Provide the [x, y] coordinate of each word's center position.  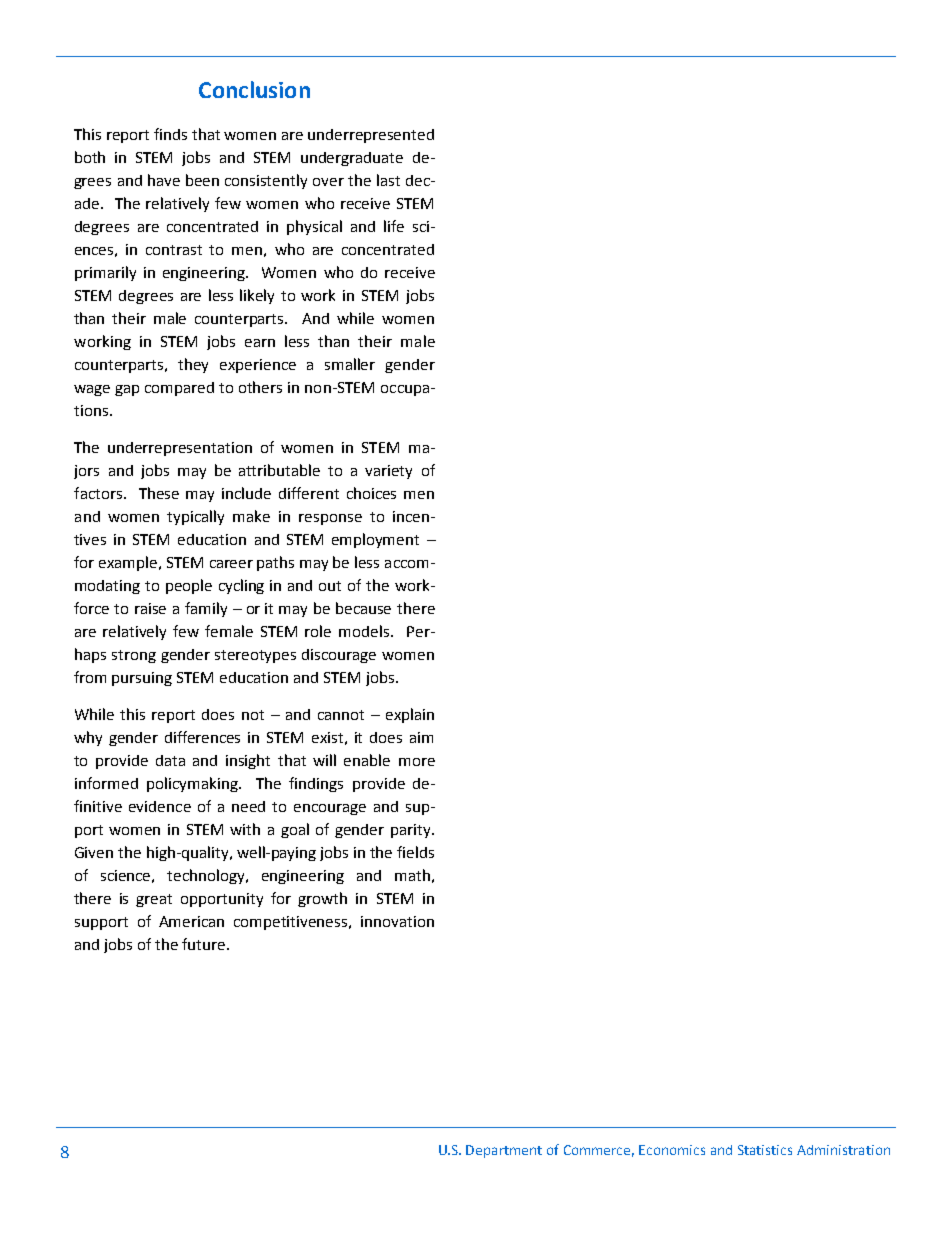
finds [170, 134]
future [205, 944]
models [365, 631]
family [206, 609]
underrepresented [371, 136]
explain [410, 715]
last [388, 180]
